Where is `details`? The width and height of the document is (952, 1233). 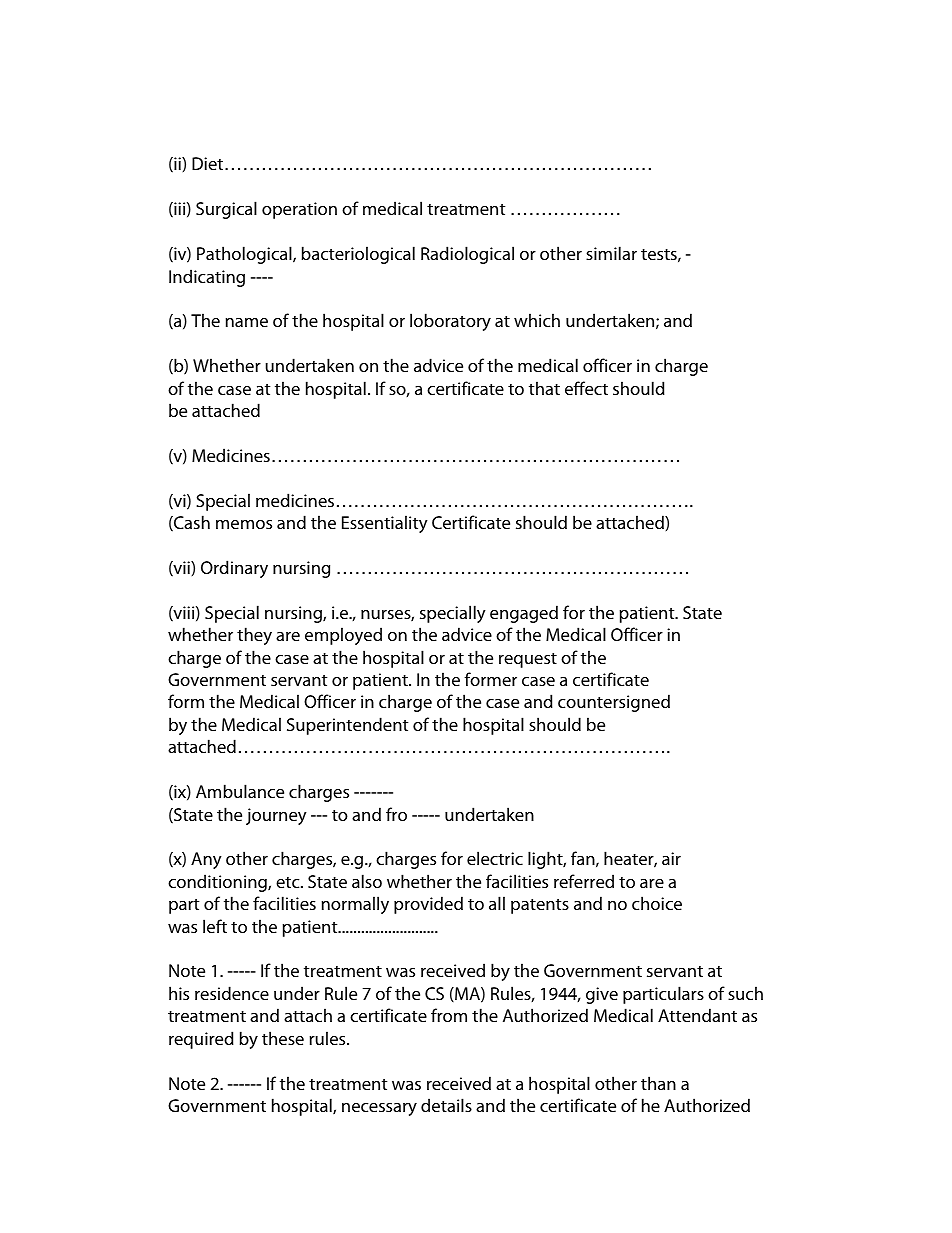
details is located at coordinates (446, 1105).
